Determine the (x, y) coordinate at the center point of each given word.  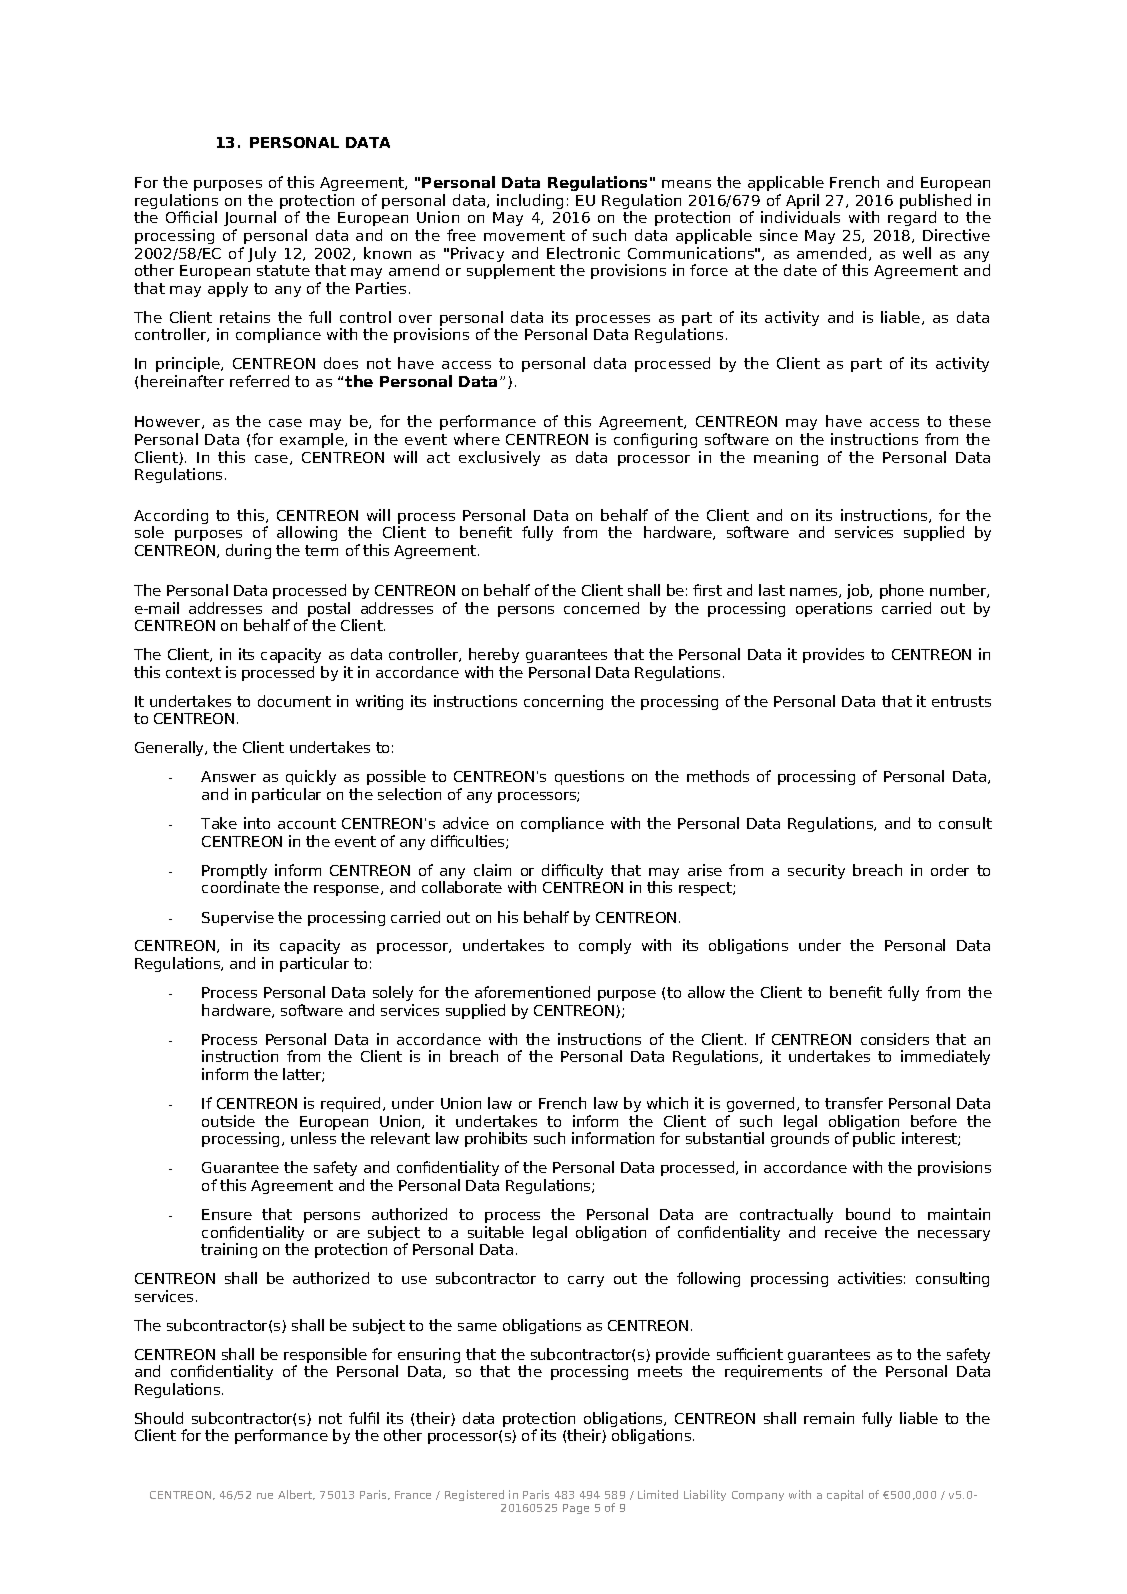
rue (265, 1496)
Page (576, 1509)
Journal (250, 218)
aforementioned (532, 992)
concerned (601, 608)
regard (912, 220)
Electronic (583, 253)
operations (834, 609)
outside (228, 1121)
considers (895, 1039)
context (193, 672)
